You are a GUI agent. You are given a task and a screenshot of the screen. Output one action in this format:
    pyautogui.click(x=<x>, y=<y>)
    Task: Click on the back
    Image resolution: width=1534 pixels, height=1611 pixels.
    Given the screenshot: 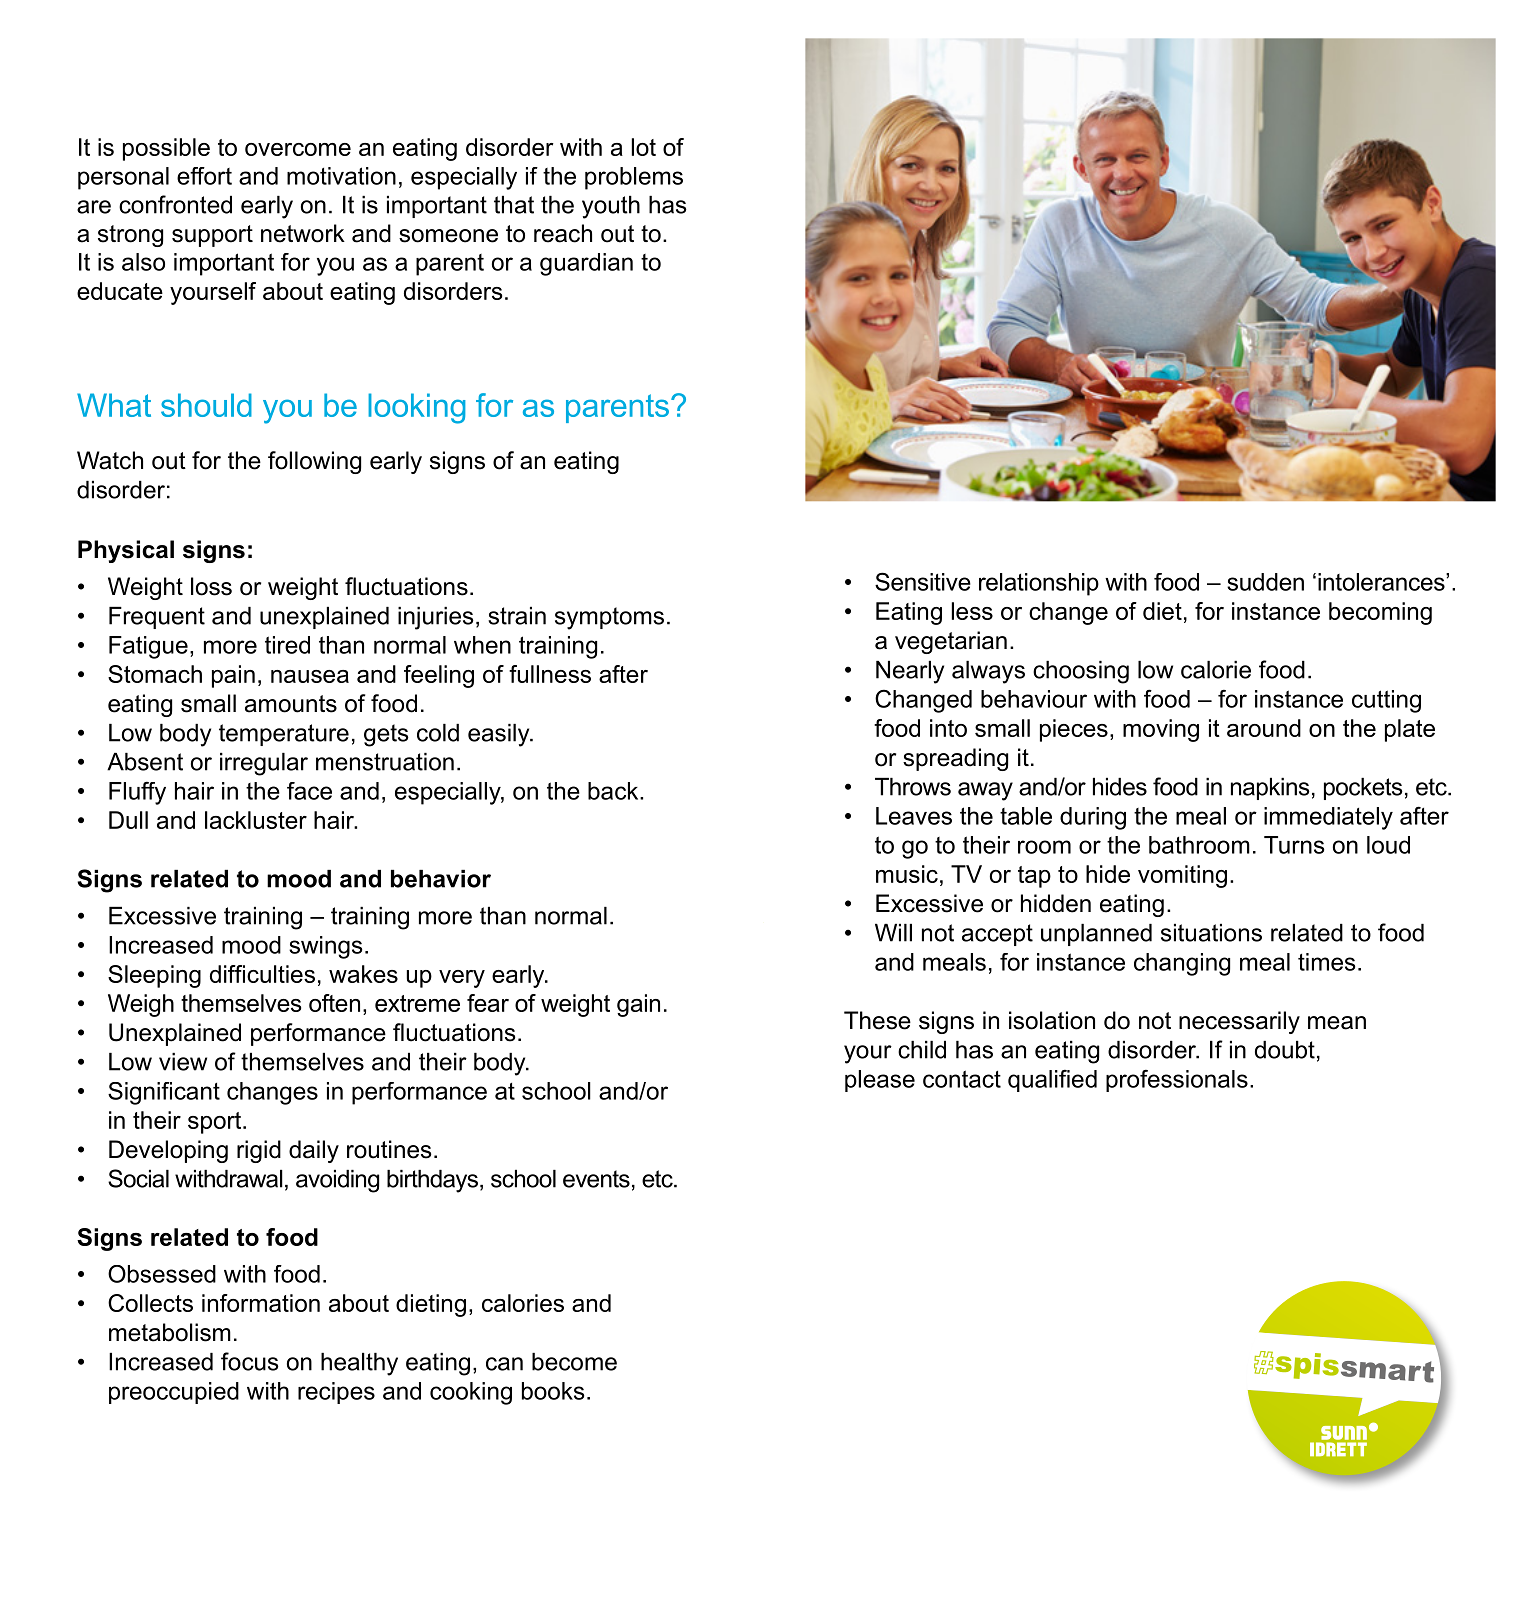 What is the action you would take?
    pyautogui.click(x=614, y=791)
